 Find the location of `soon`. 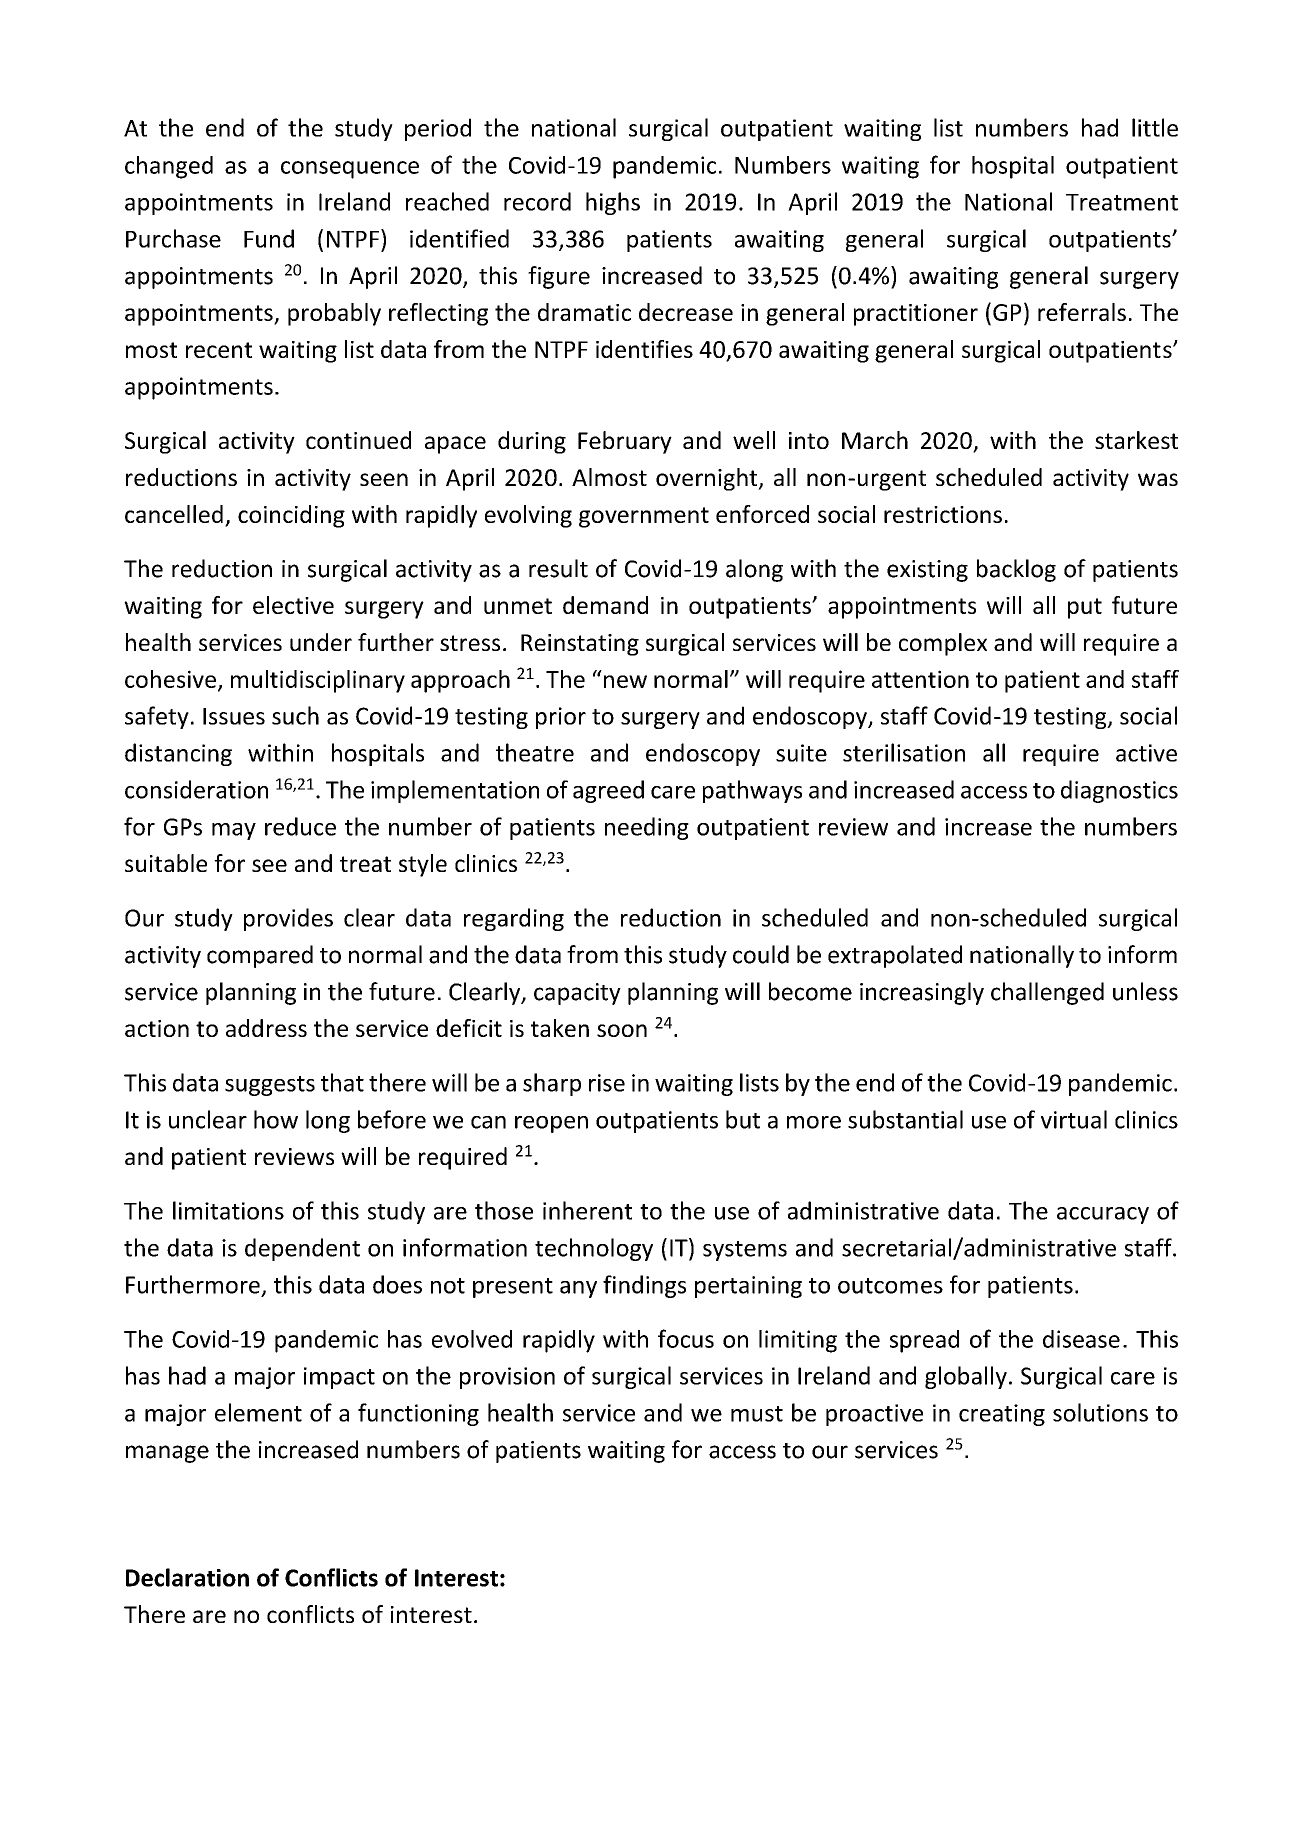

soon is located at coordinates (622, 1030).
